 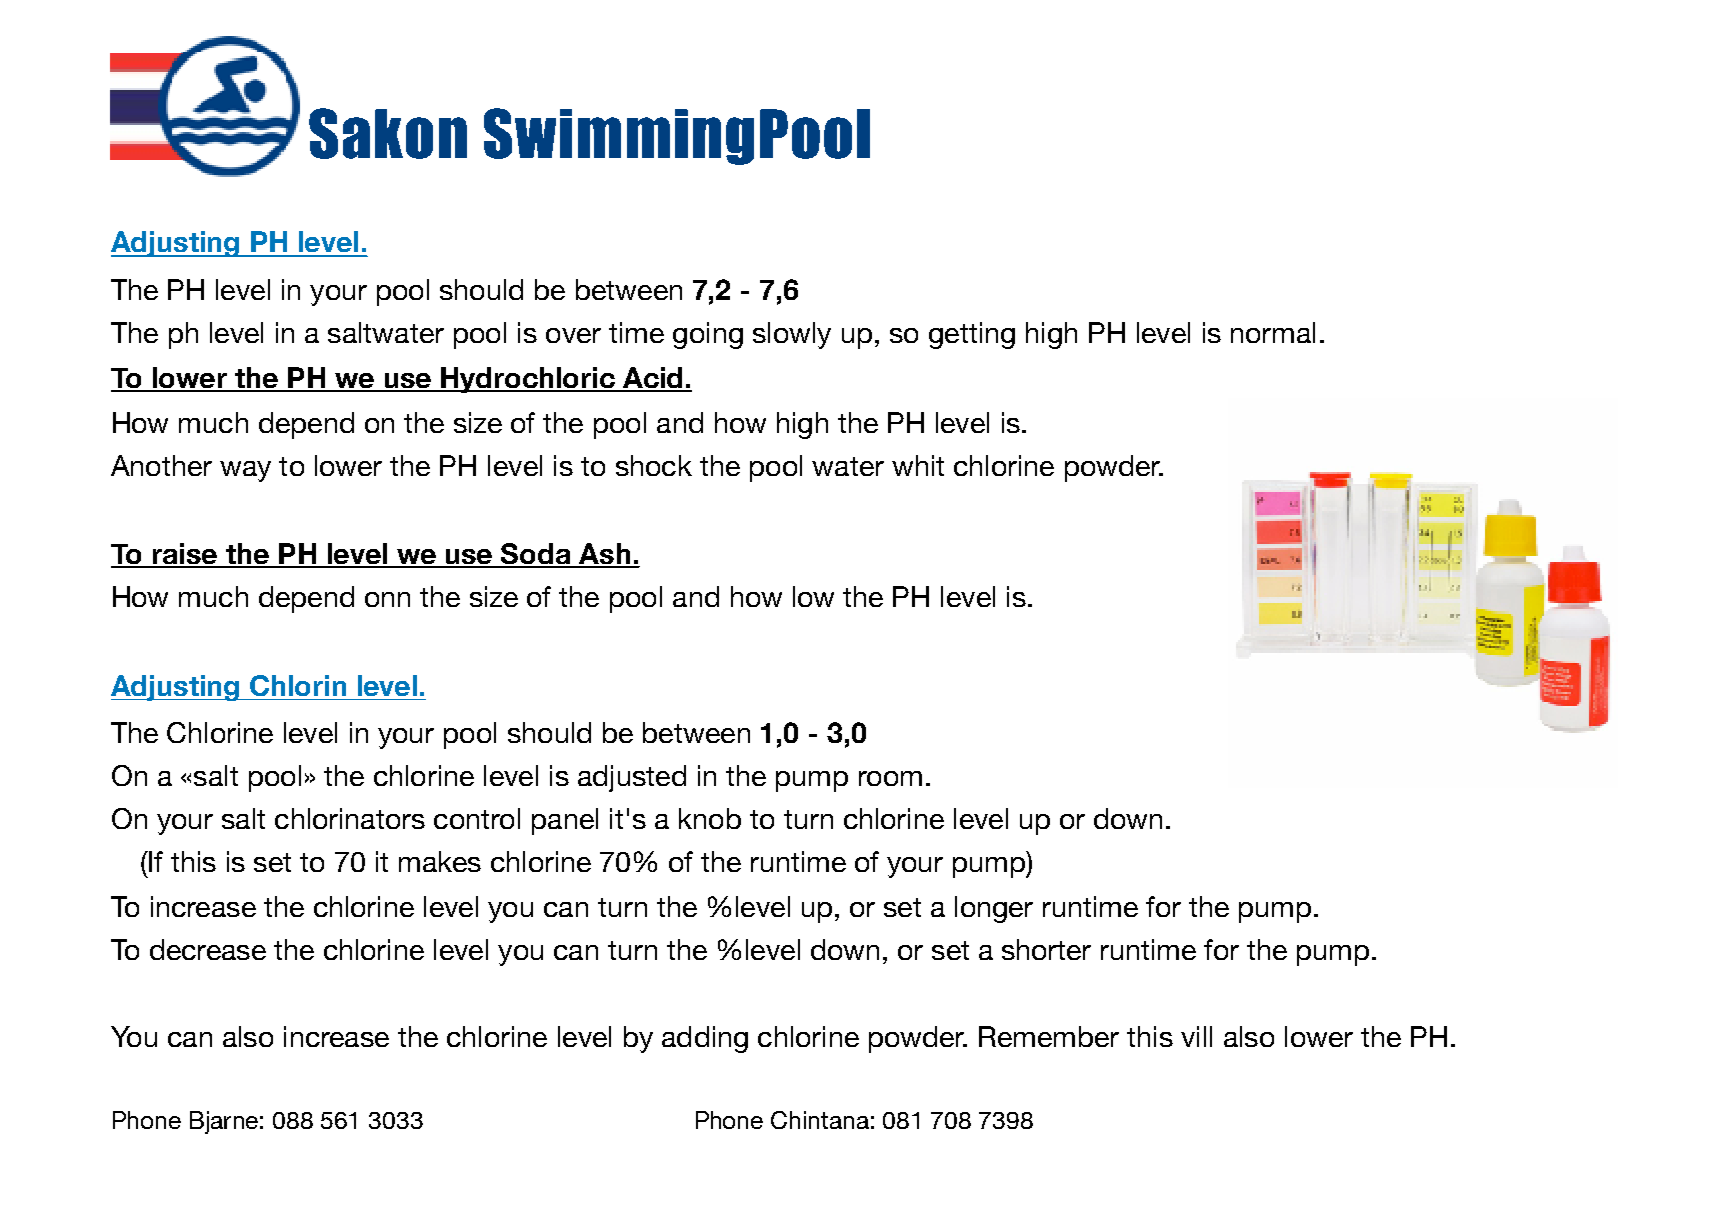 What do you see at coordinates (705, 1039) in the image?
I see `adding` at bounding box center [705, 1039].
